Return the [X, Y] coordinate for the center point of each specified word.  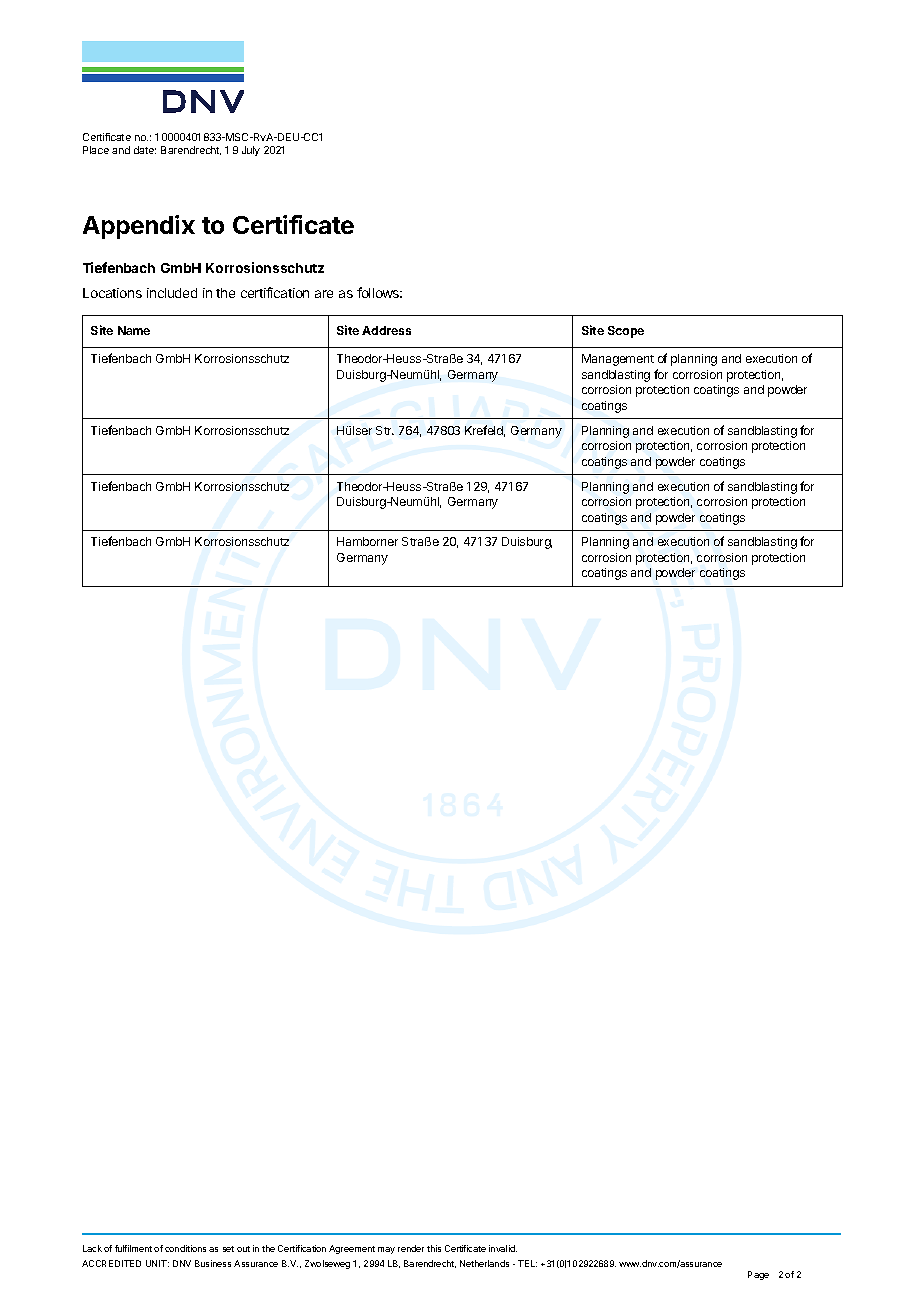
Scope [626, 332]
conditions [185, 1248]
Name [134, 330]
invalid [503, 1248]
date [145, 150]
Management [618, 360]
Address [386, 330]
